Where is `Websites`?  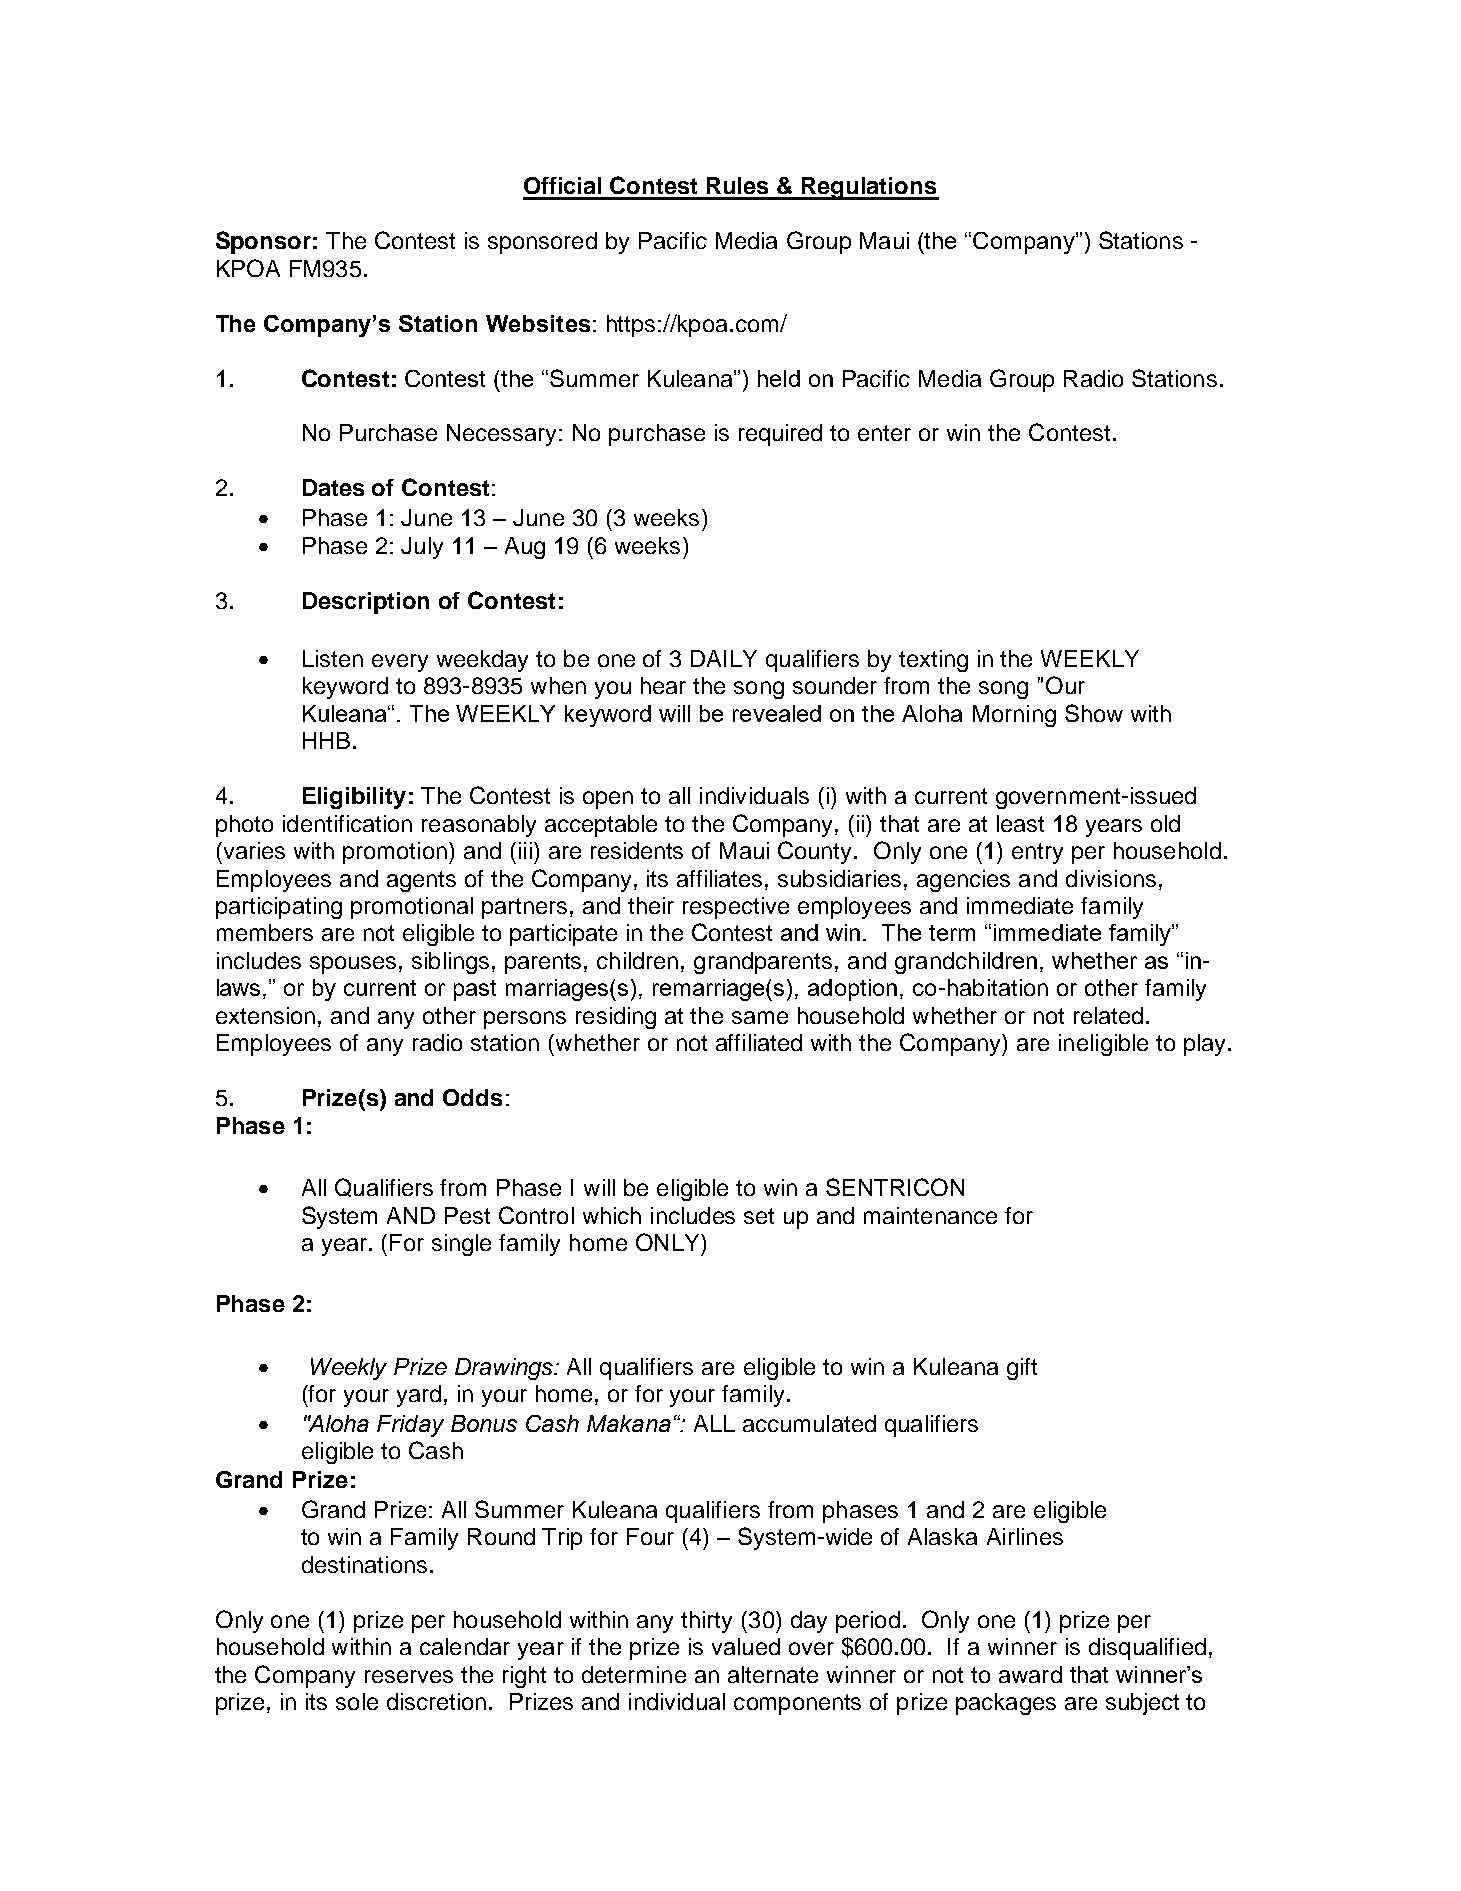
Websites is located at coordinates (538, 323).
